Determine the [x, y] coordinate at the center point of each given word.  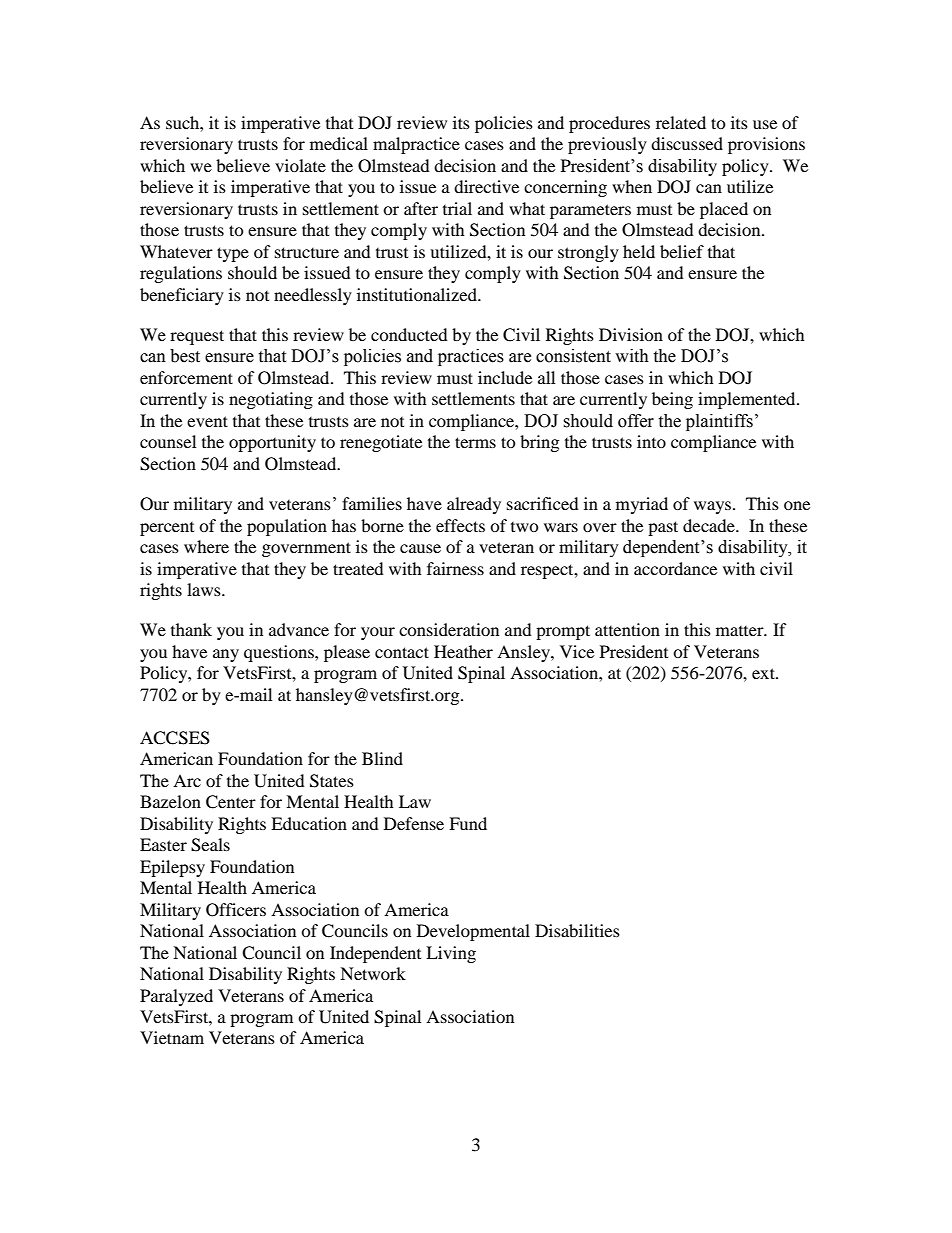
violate [300, 165]
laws [205, 589]
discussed [687, 143]
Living [451, 954]
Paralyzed [176, 997]
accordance [675, 568]
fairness [455, 568]
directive [486, 186]
